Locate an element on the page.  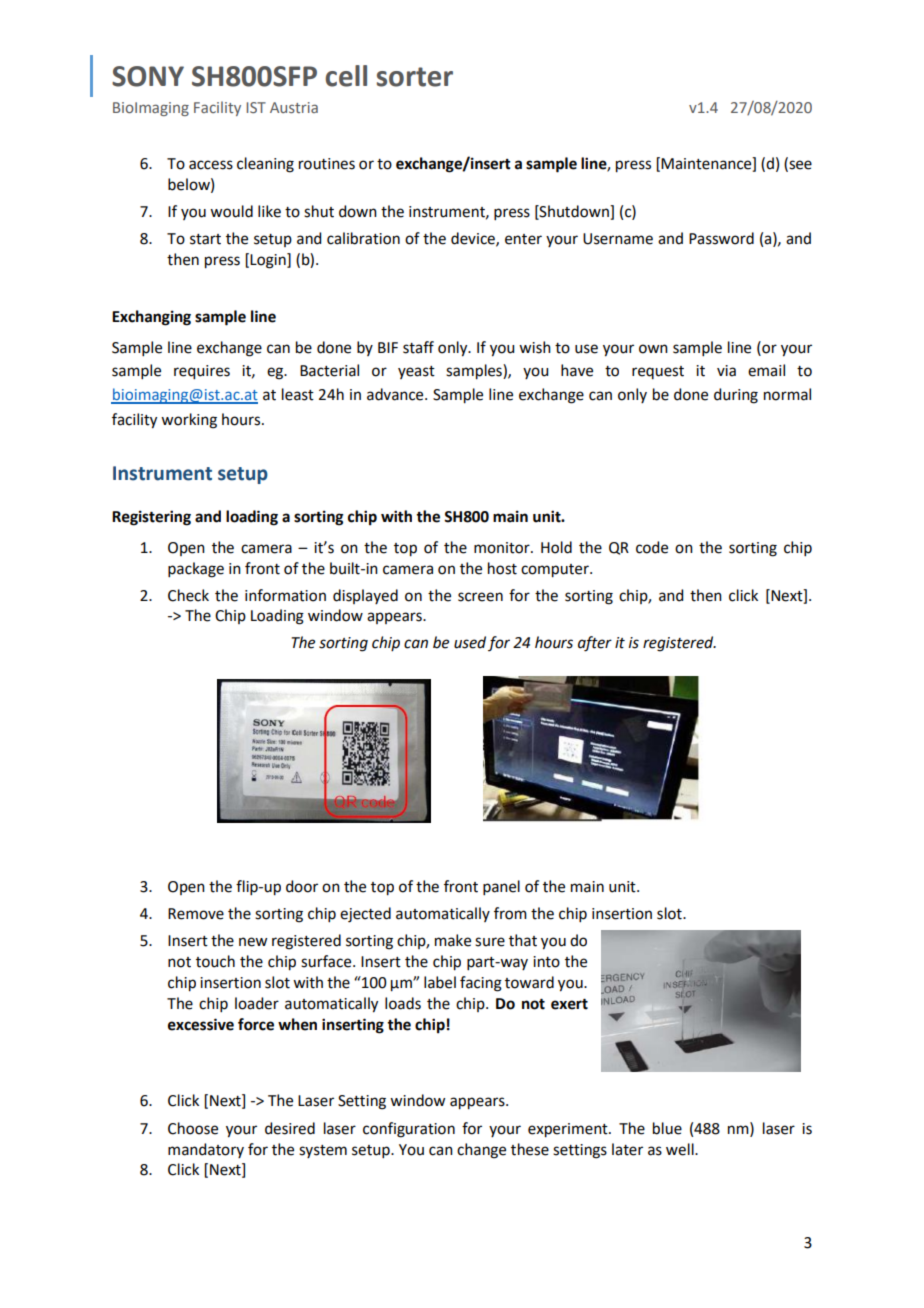
screen is located at coordinates (480, 597).
